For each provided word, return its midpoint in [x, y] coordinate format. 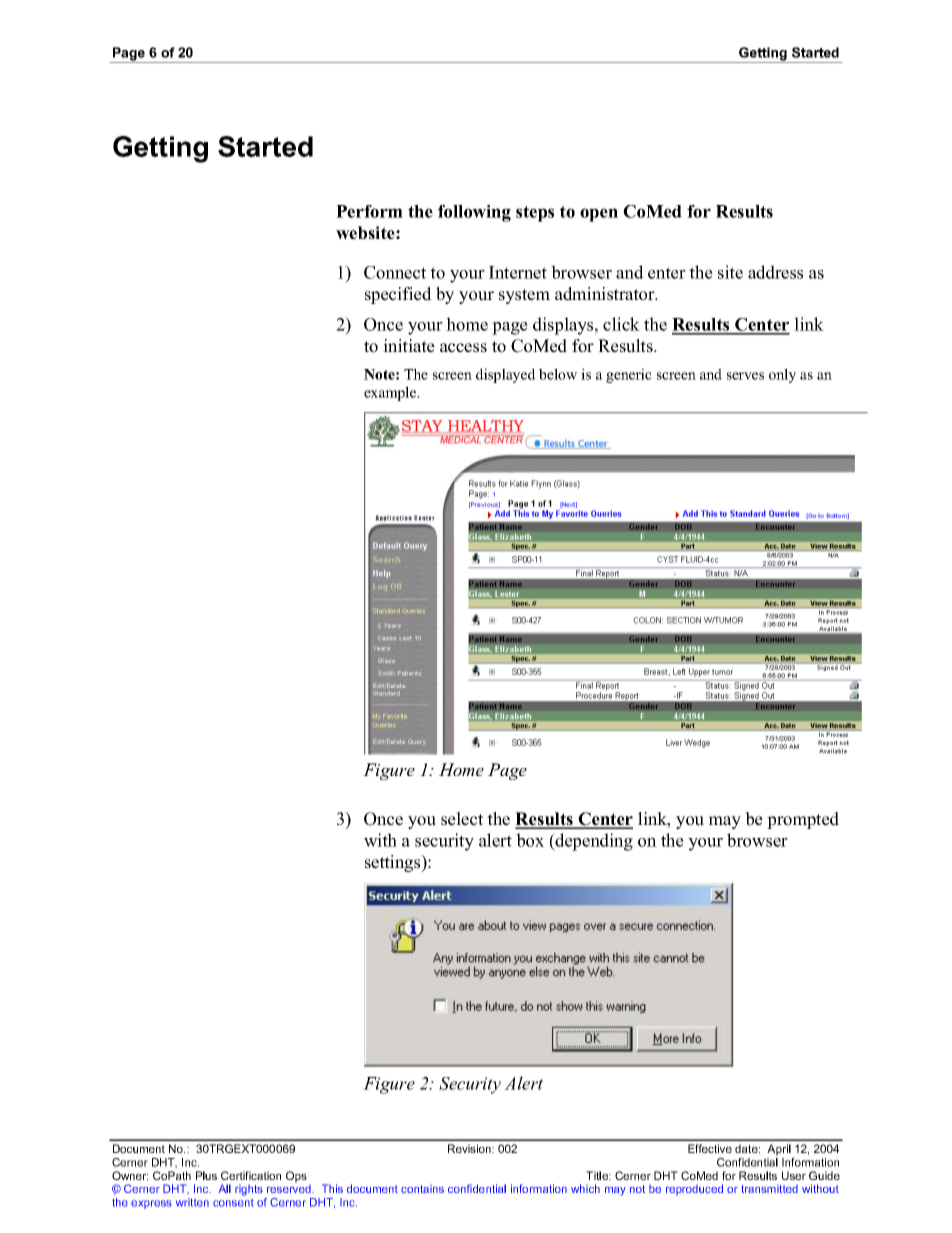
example [391, 393]
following [474, 213]
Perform [369, 211]
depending [593, 842]
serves [745, 376]
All [225, 1188]
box [530, 840]
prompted [803, 820]
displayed [506, 375]
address [775, 272]
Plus [206, 1175]
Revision [470, 1148]
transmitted [769, 1189]
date [747, 1148]
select [462, 819]
